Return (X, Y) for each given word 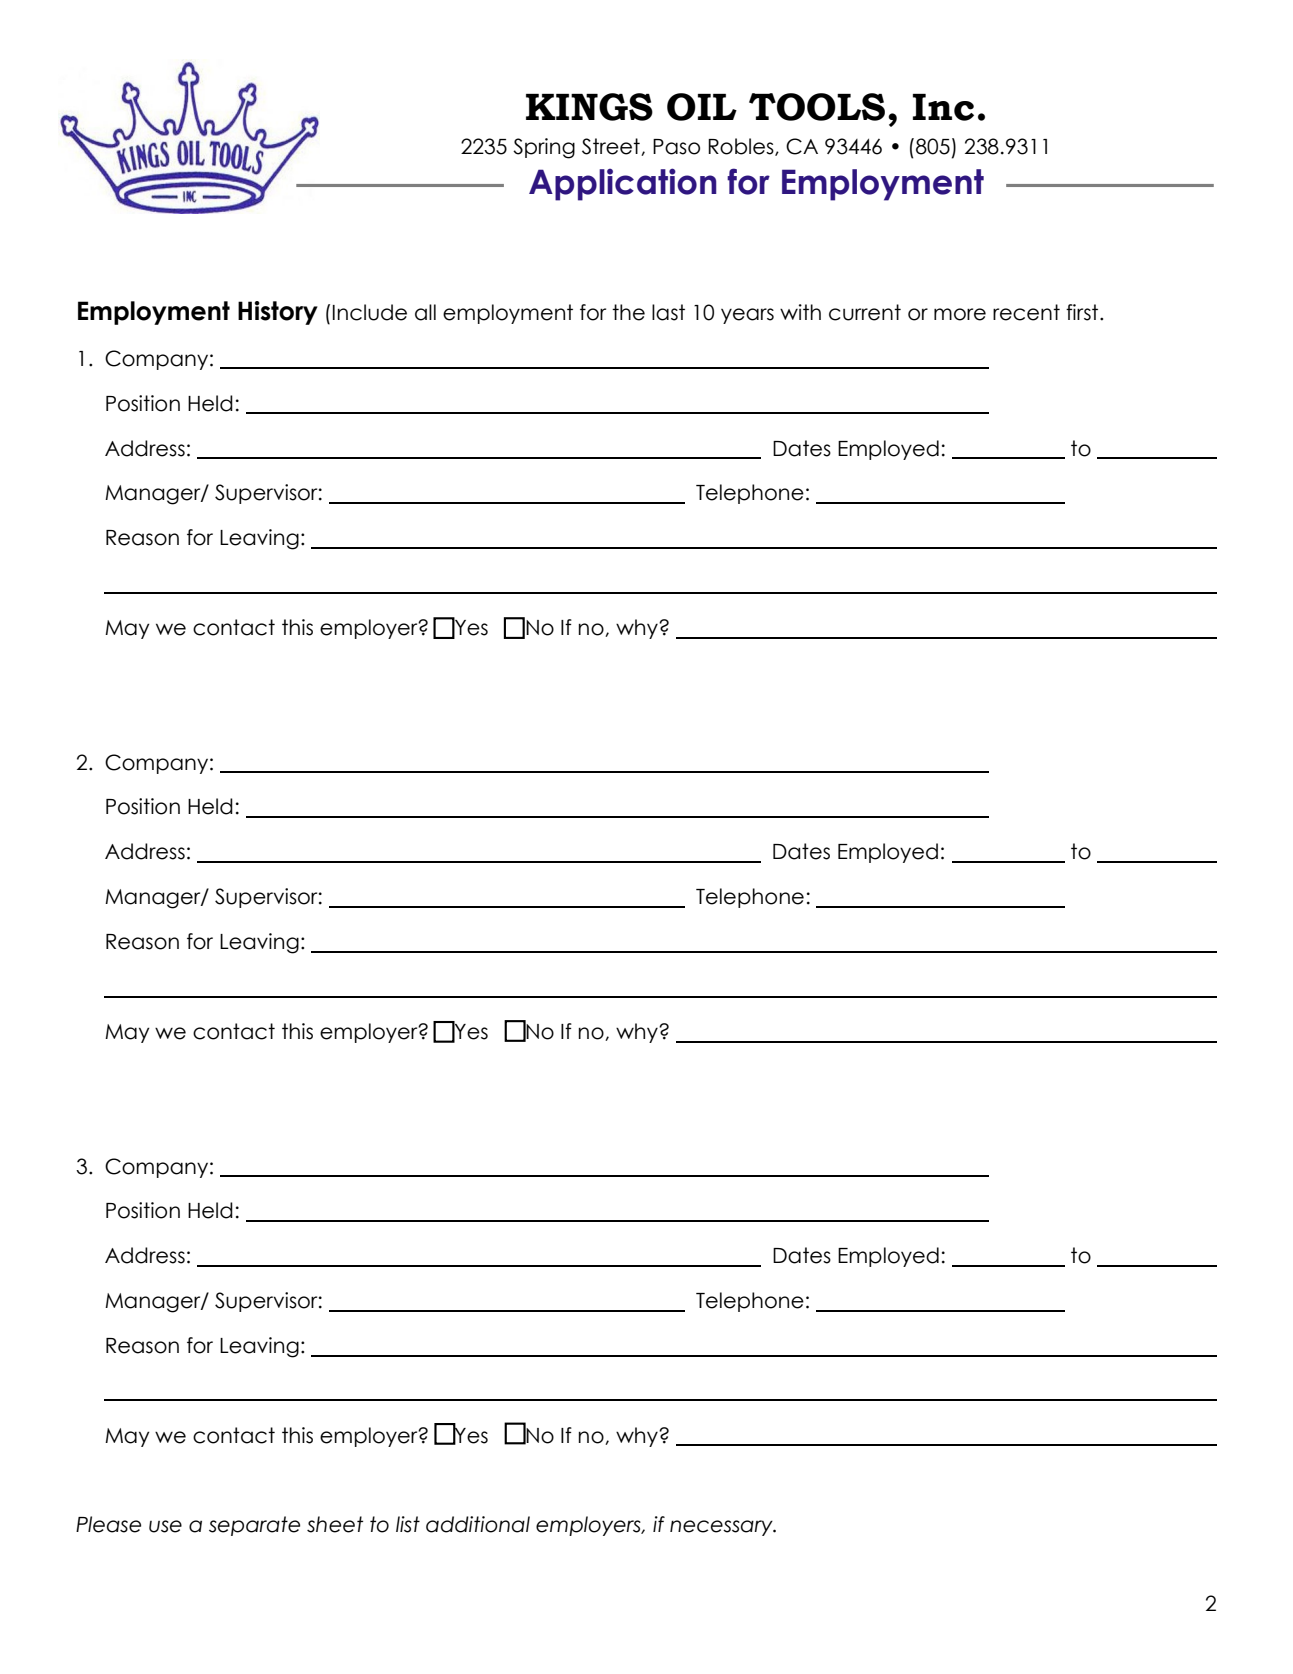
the (628, 312)
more (960, 314)
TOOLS (817, 107)
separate (254, 1526)
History (278, 313)
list (408, 1524)
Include (370, 312)
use (165, 1526)
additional (478, 1524)
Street (612, 147)
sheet (335, 1524)
